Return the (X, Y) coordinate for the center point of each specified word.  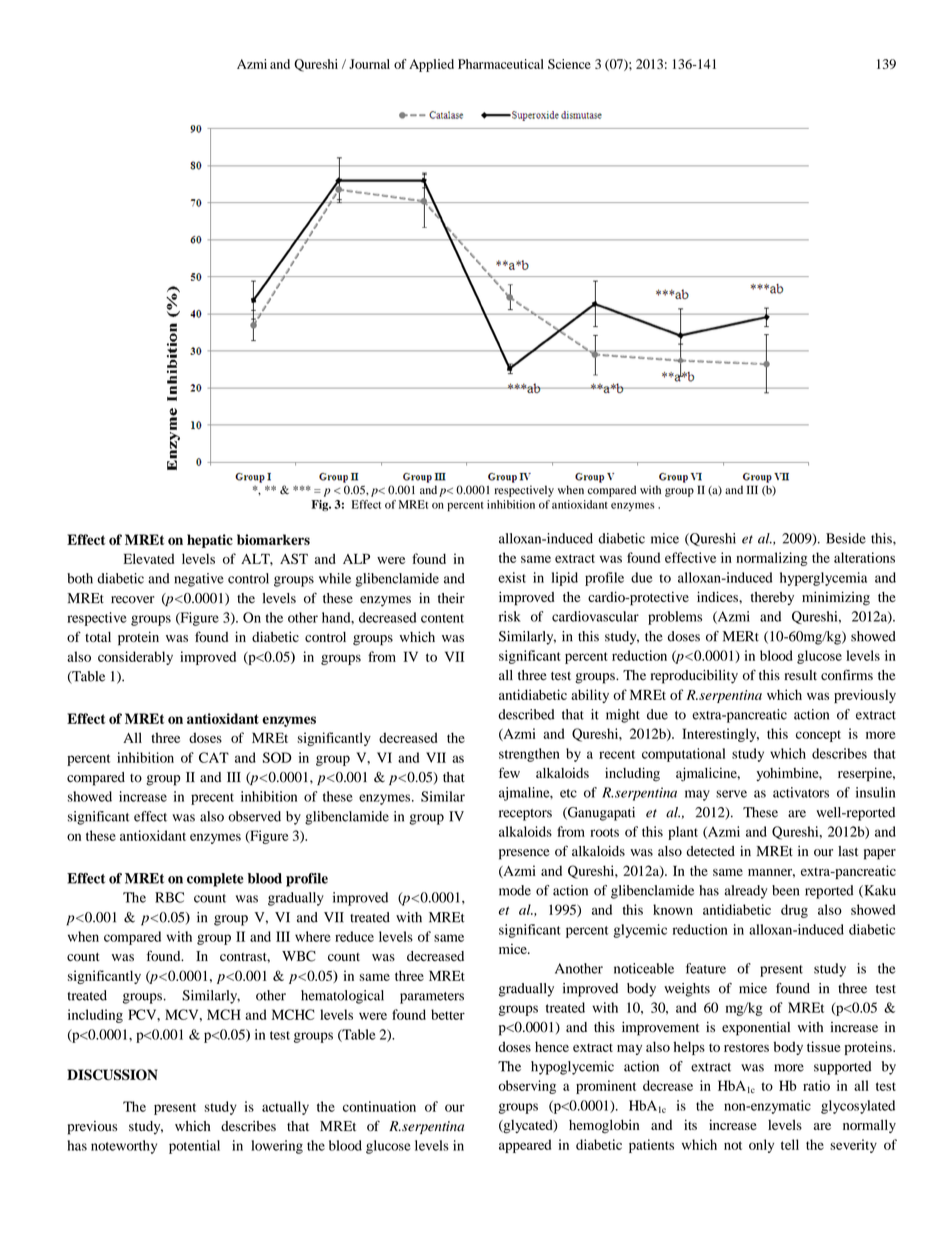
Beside (846, 538)
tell (790, 1144)
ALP (356, 559)
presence (524, 854)
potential (194, 1147)
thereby (772, 598)
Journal (369, 64)
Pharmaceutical (501, 64)
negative (199, 580)
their (451, 598)
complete (215, 880)
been (785, 890)
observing (527, 1087)
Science (569, 64)
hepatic (210, 541)
